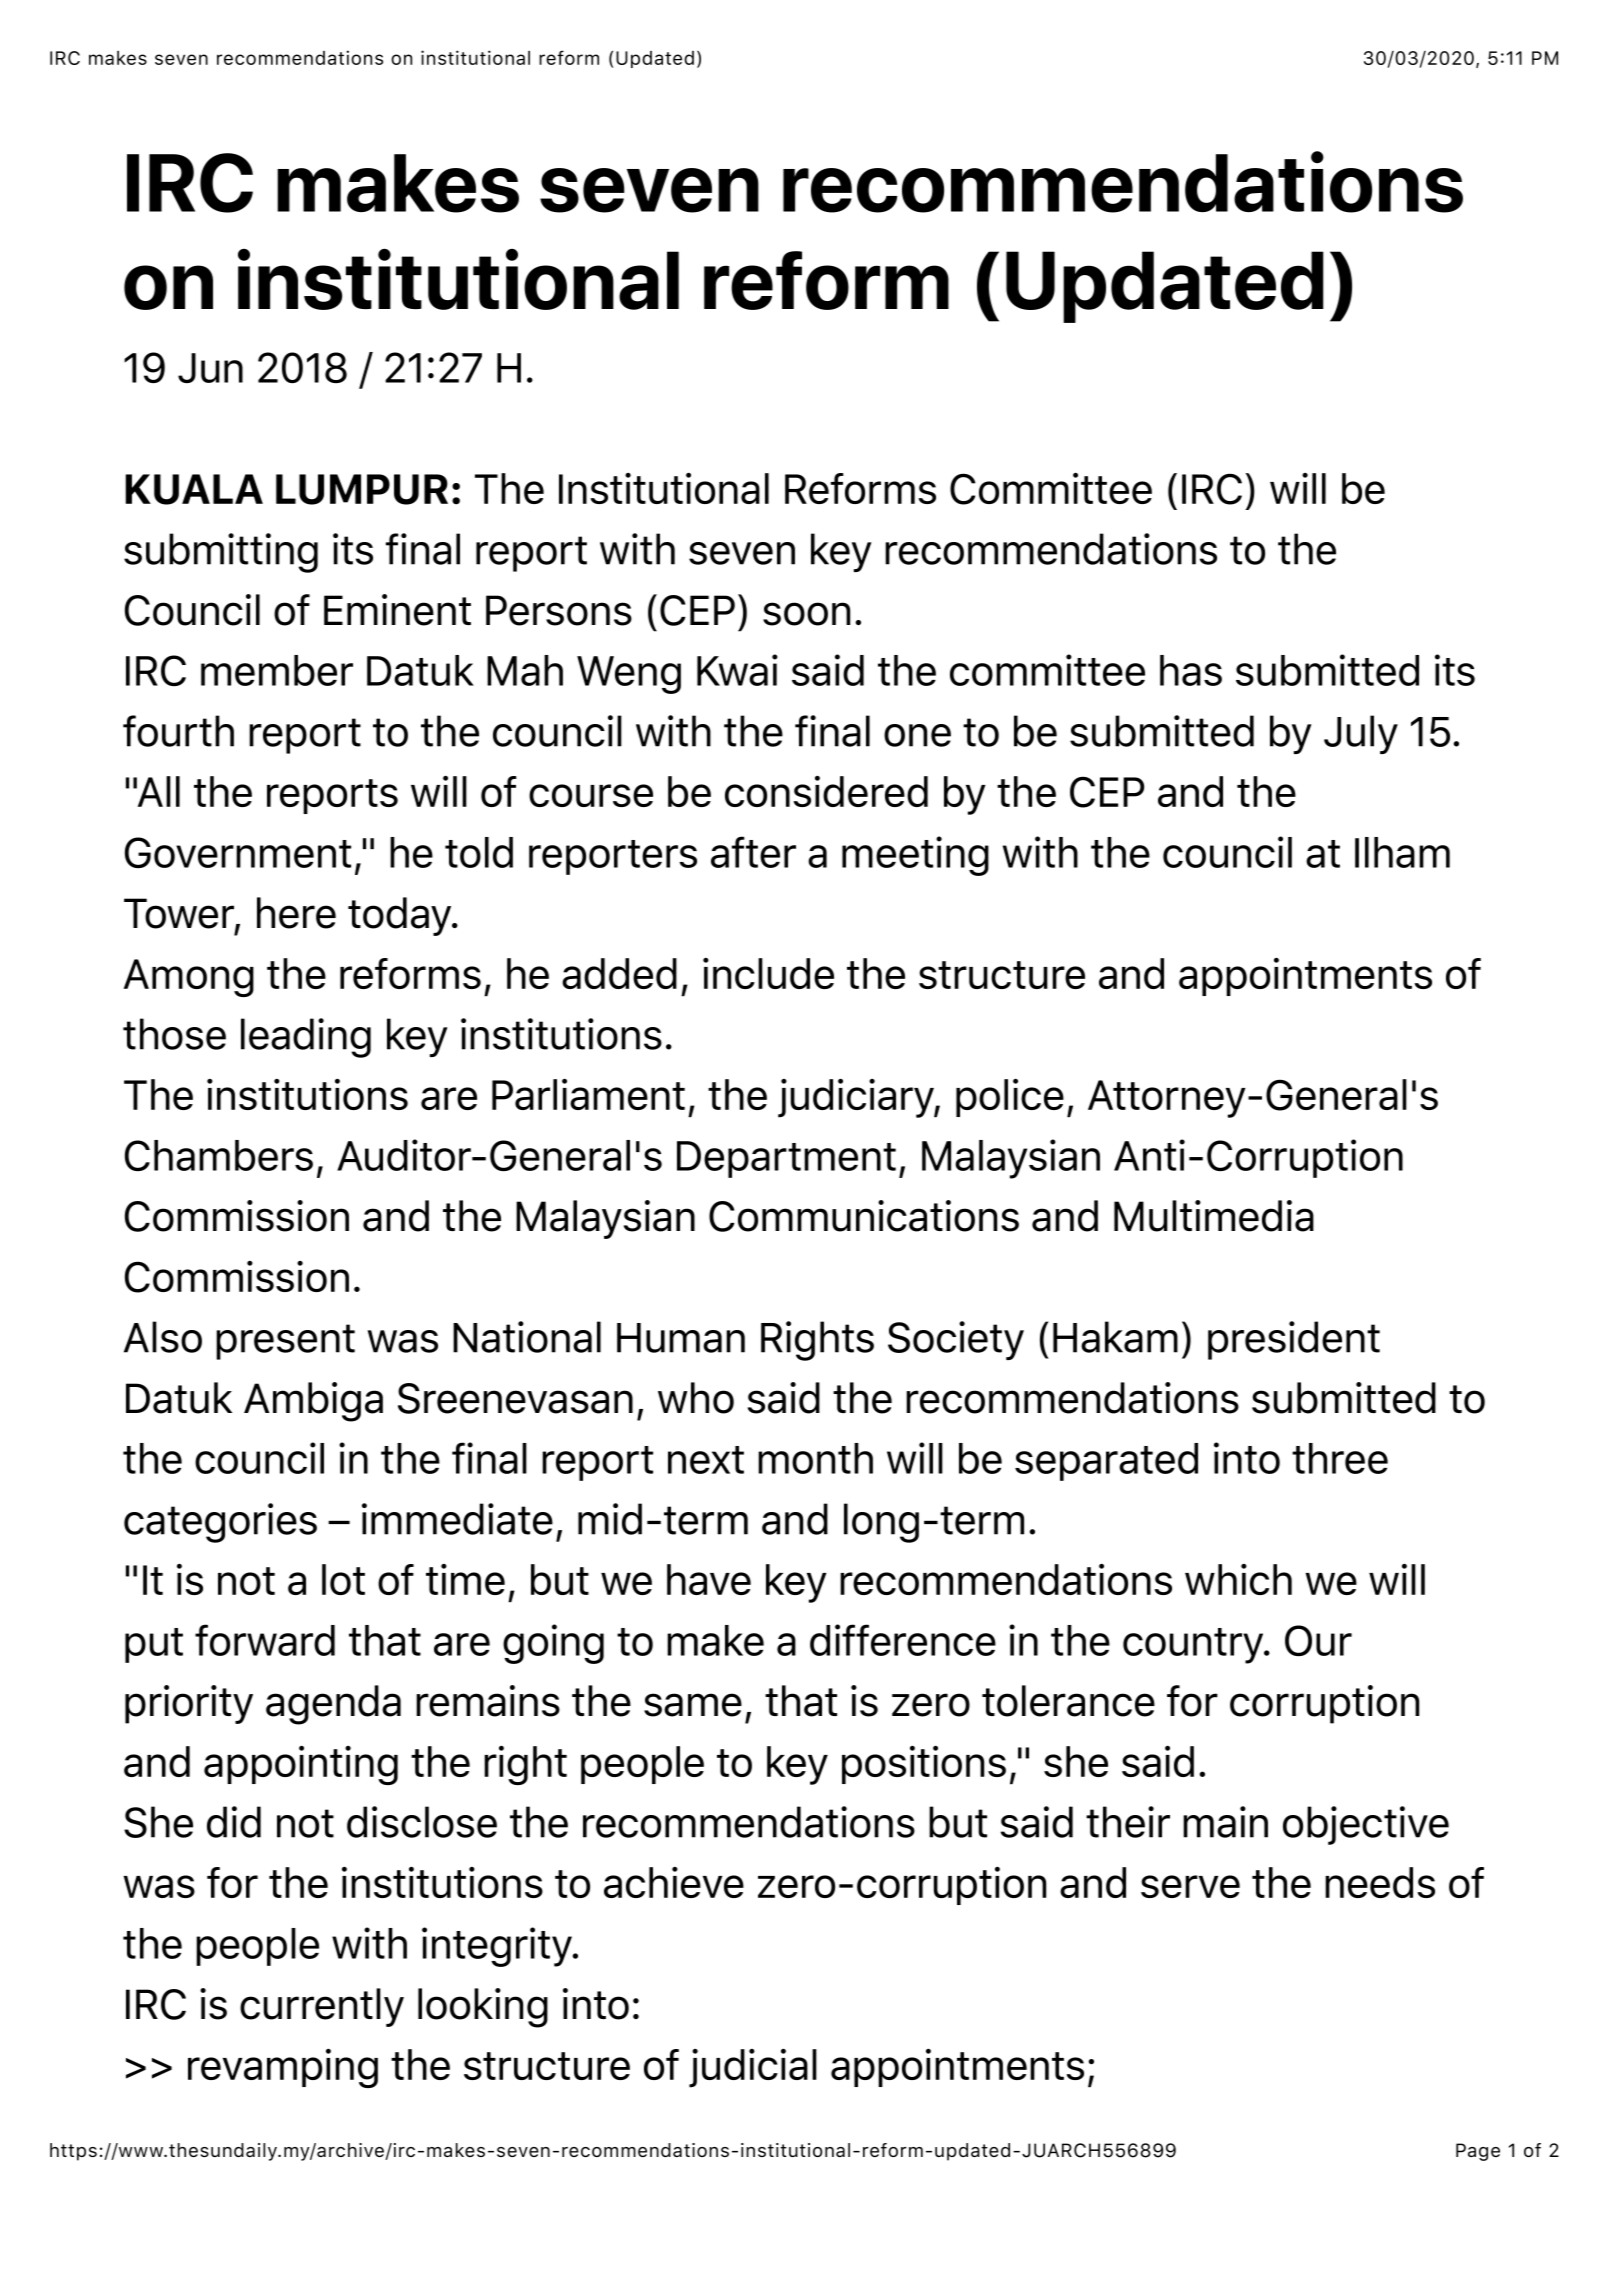 This screenshot has width=1609, height=2276. I want to click on which, so click(1238, 1579).
